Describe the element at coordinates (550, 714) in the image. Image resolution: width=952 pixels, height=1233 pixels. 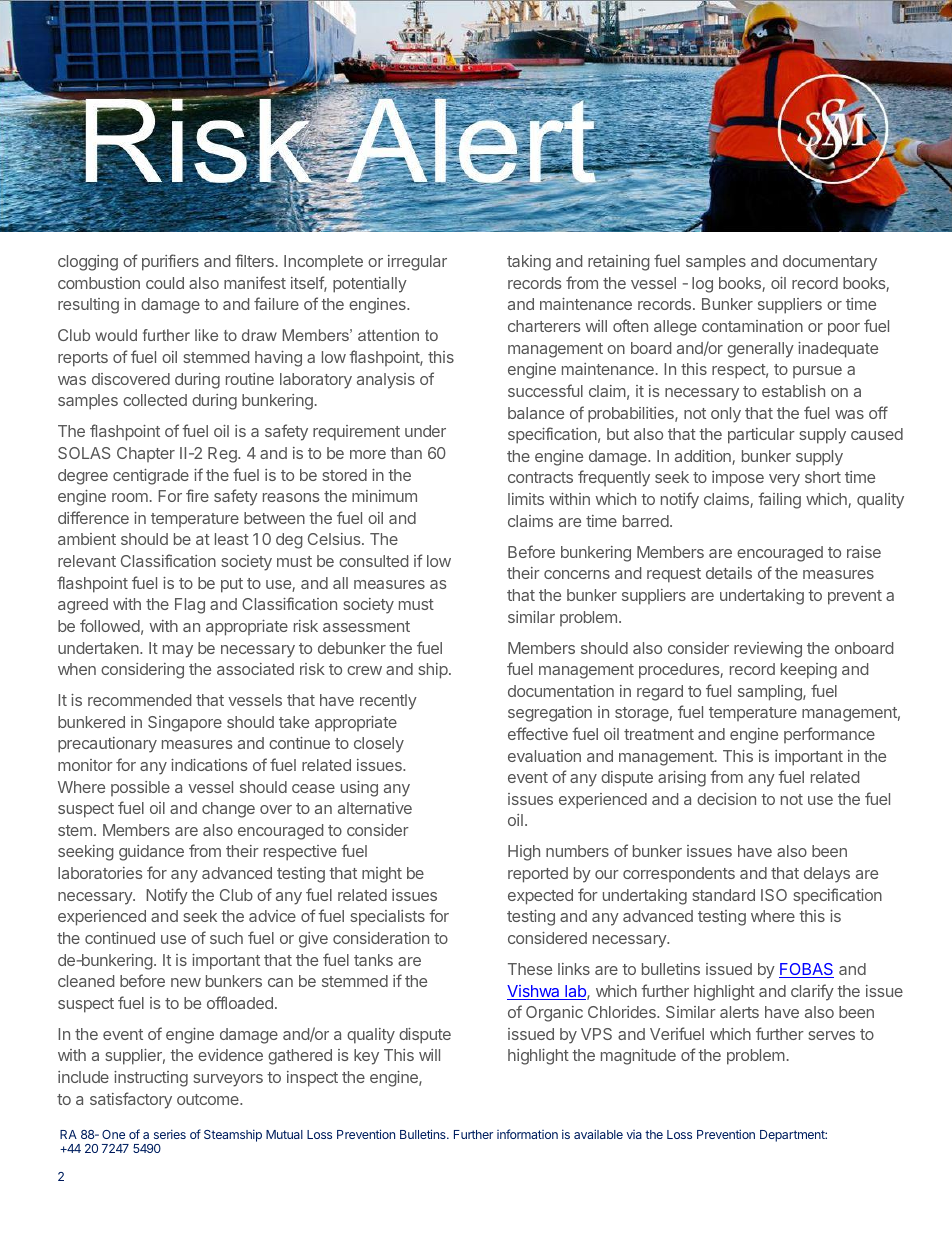
I see `segregation` at that location.
